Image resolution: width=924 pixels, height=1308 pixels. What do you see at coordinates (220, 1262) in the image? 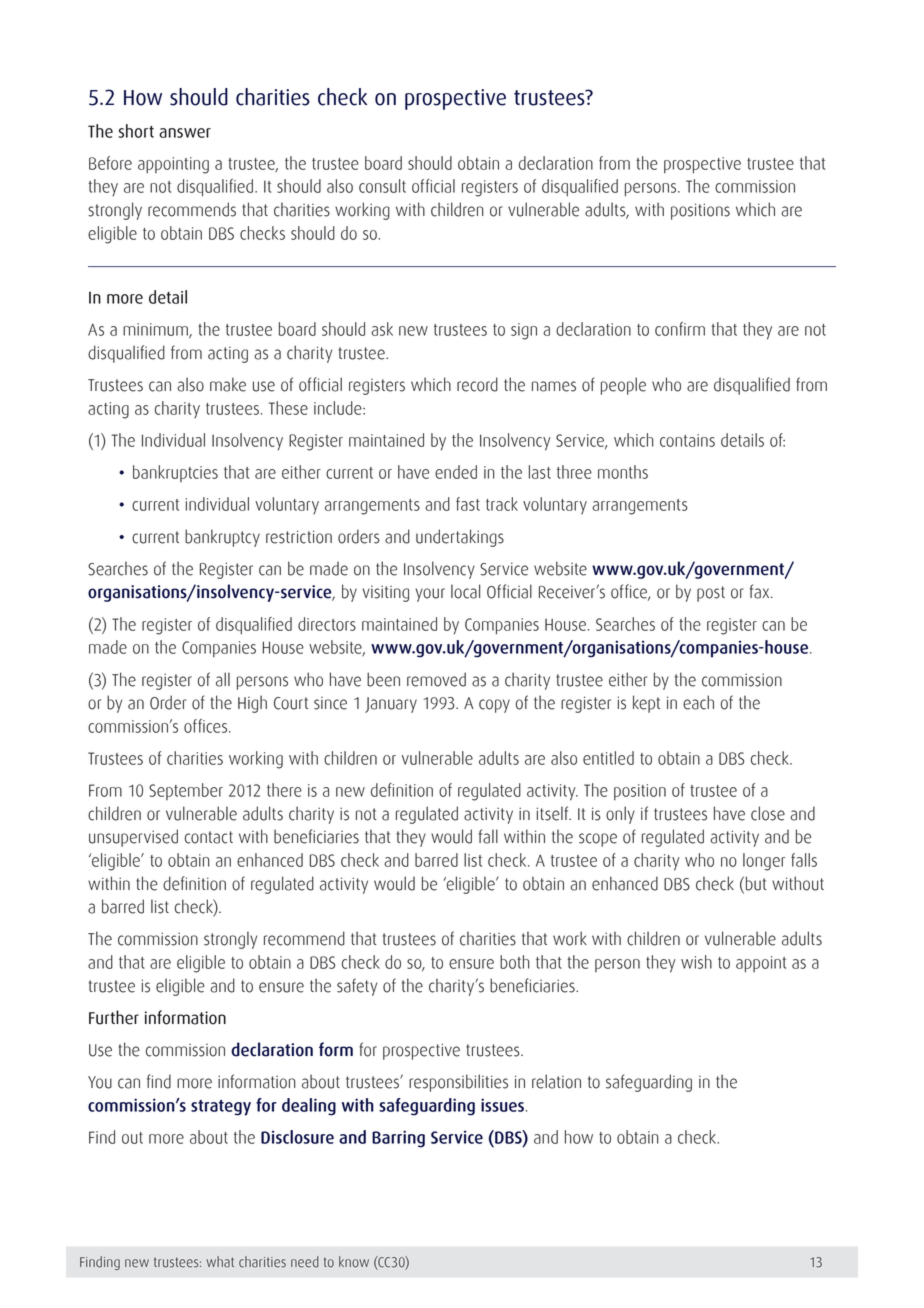
I see `what` at bounding box center [220, 1262].
